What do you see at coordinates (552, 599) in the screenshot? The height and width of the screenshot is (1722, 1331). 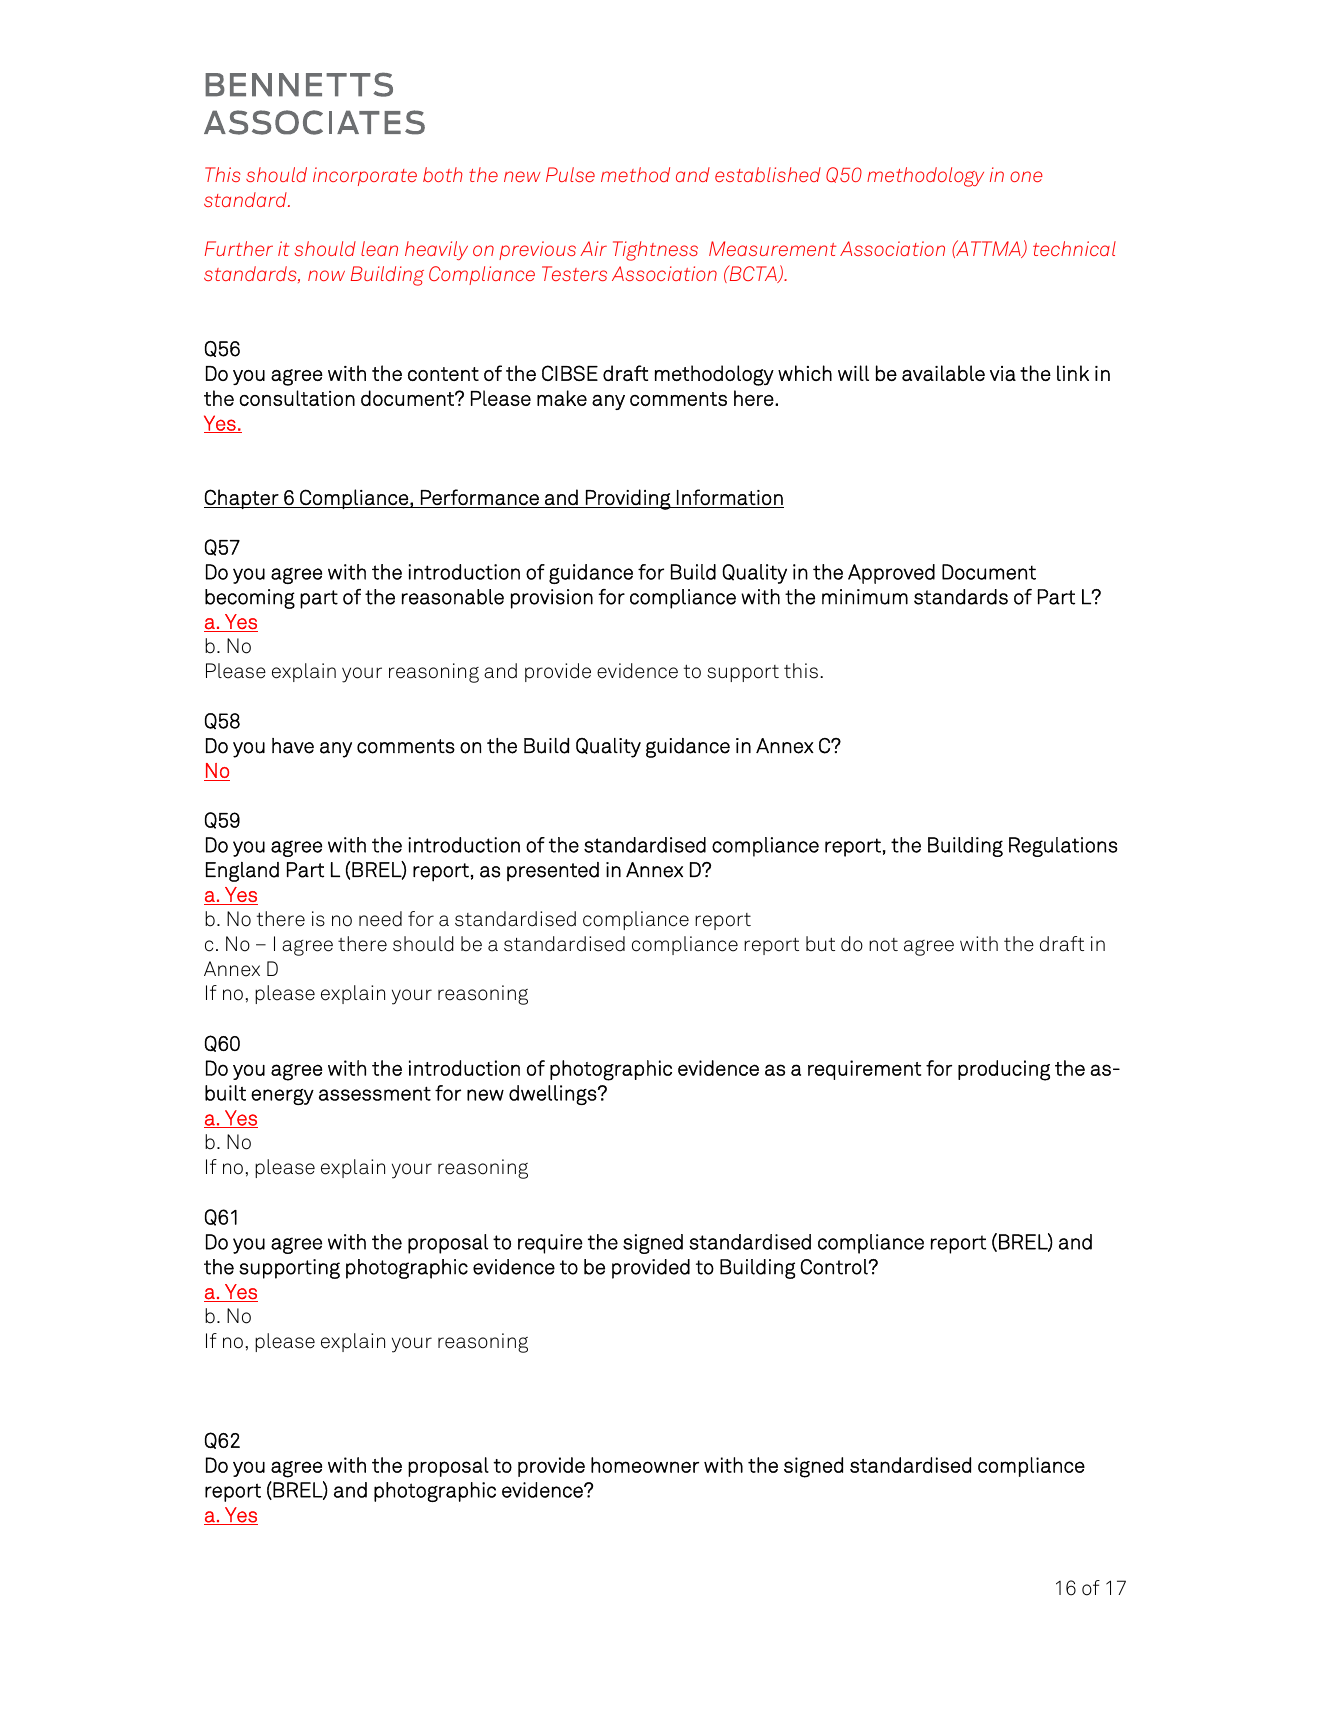 I see `provision` at bounding box center [552, 599].
